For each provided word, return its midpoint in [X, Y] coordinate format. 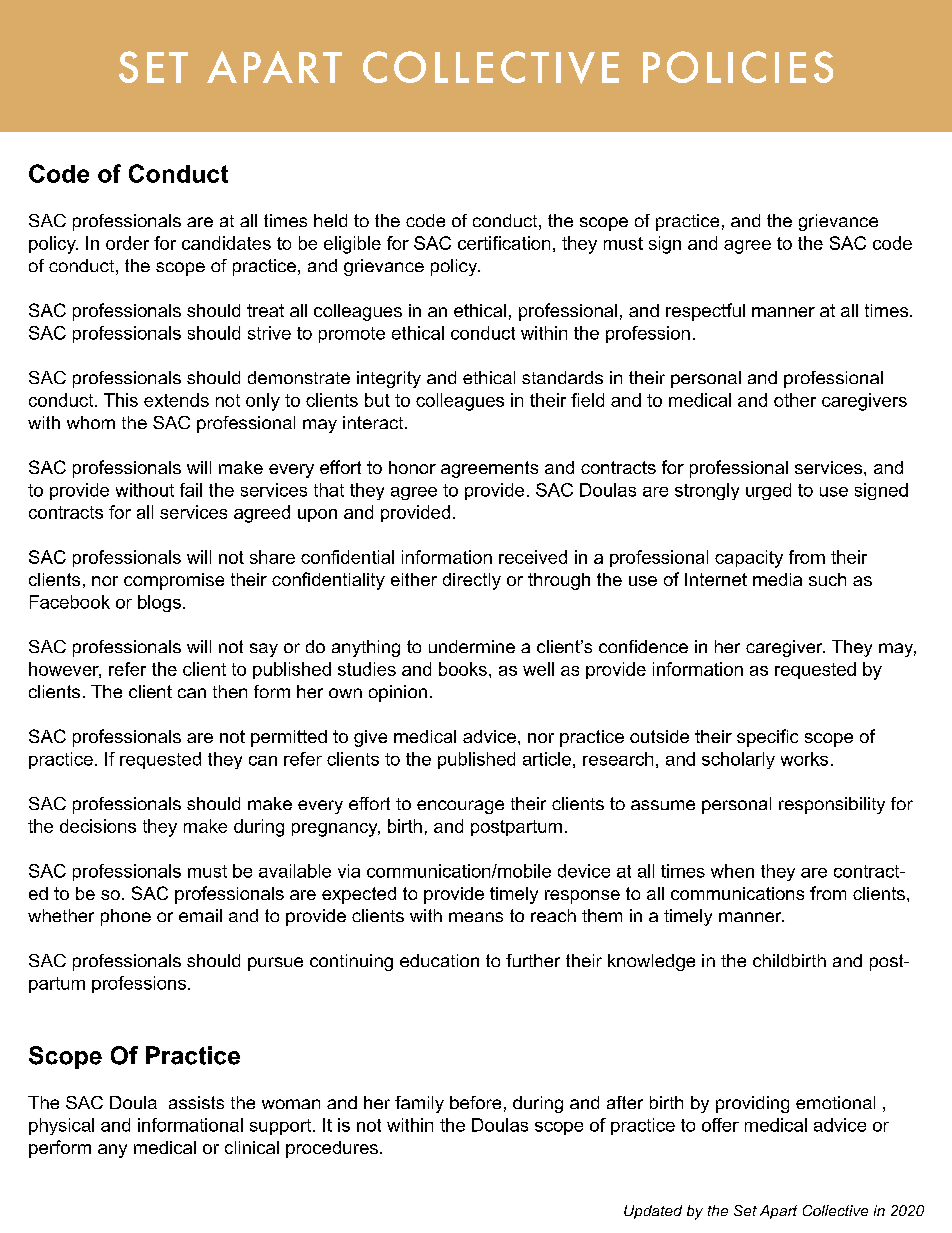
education [439, 960]
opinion [398, 693]
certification [504, 243]
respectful [705, 312]
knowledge [651, 962]
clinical [252, 1147]
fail [191, 490]
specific [767, 738]
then [230, 691]
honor [412, 467]
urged [768, 491]
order [127, 243]
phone [126, 917]
